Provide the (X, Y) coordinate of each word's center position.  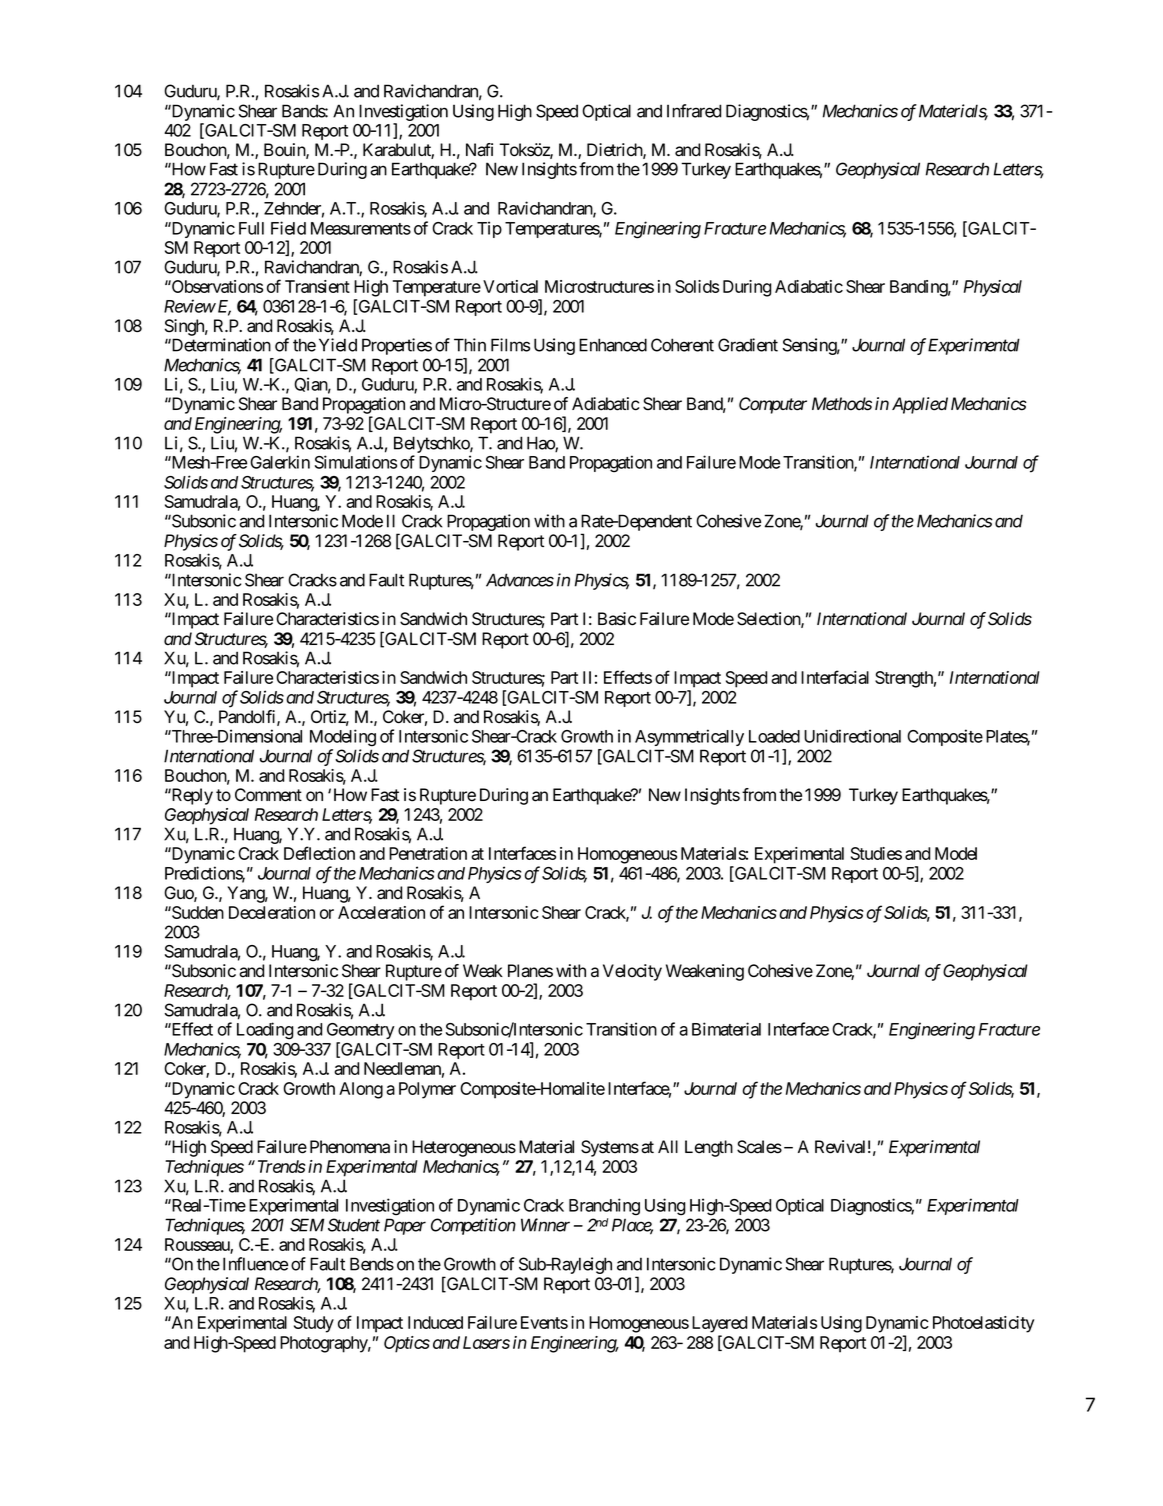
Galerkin (280, 462)
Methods (842, 404)
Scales (759, 1147)
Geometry (361, 1031)
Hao (541, 444)
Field (288, 228)
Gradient (748, 345)
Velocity (632, 972)
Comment (268, 795)
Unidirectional (852, 736)
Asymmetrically (689, 737)
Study (314, 1324)
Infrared (694, 111)
